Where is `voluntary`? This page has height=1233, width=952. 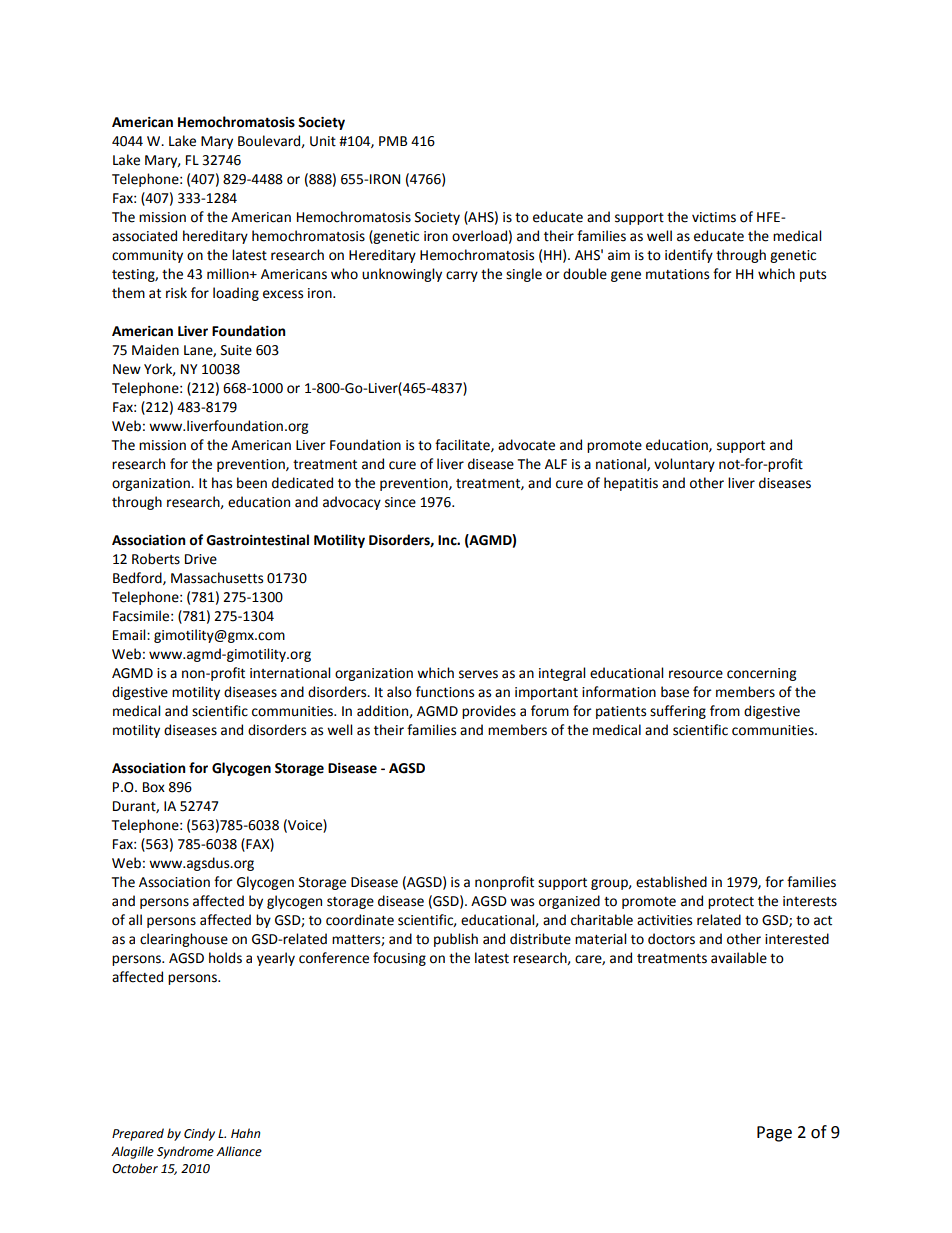
voluntary is located at coordinates (684, 465).
